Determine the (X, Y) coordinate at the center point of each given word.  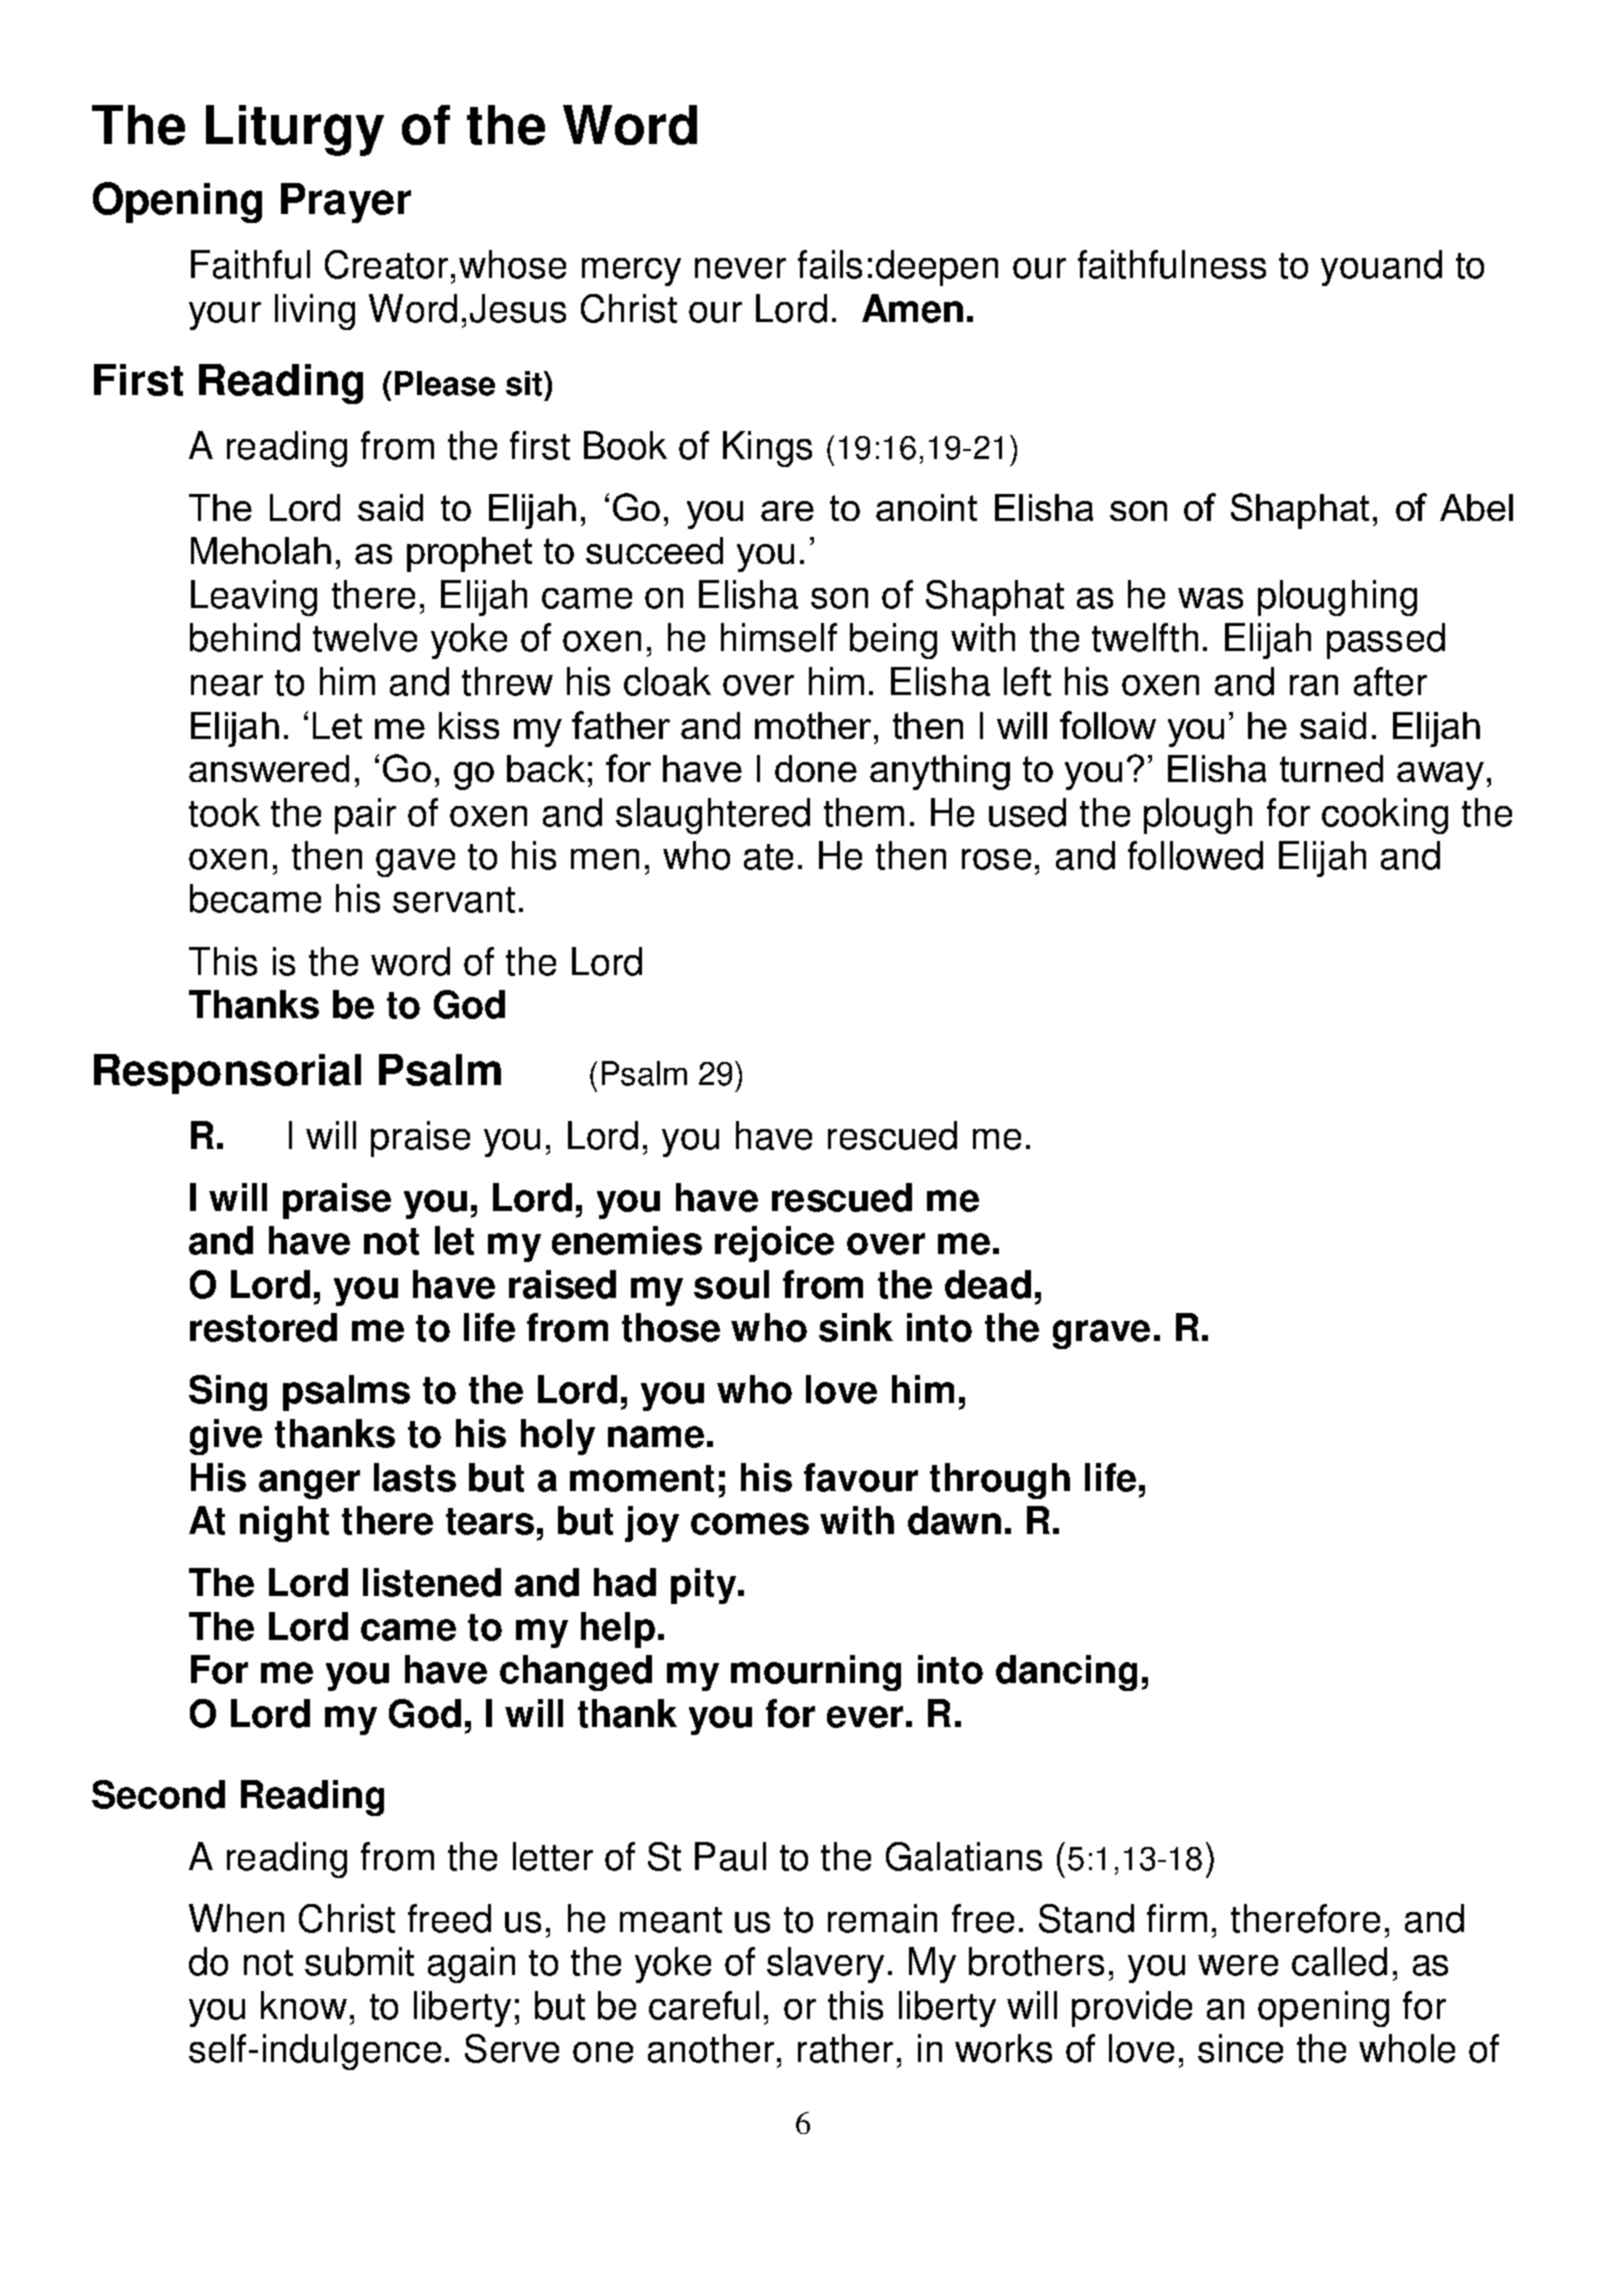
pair (365, 816)
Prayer (346, 203)
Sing (228, 1393)
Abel (1476, 507)
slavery (825, 1965)
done (816, 768)
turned (1331, 768)
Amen (912, 308)
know (304, 2005)
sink (856, 1327)
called (1339, 1961)
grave (1101, 1334)
